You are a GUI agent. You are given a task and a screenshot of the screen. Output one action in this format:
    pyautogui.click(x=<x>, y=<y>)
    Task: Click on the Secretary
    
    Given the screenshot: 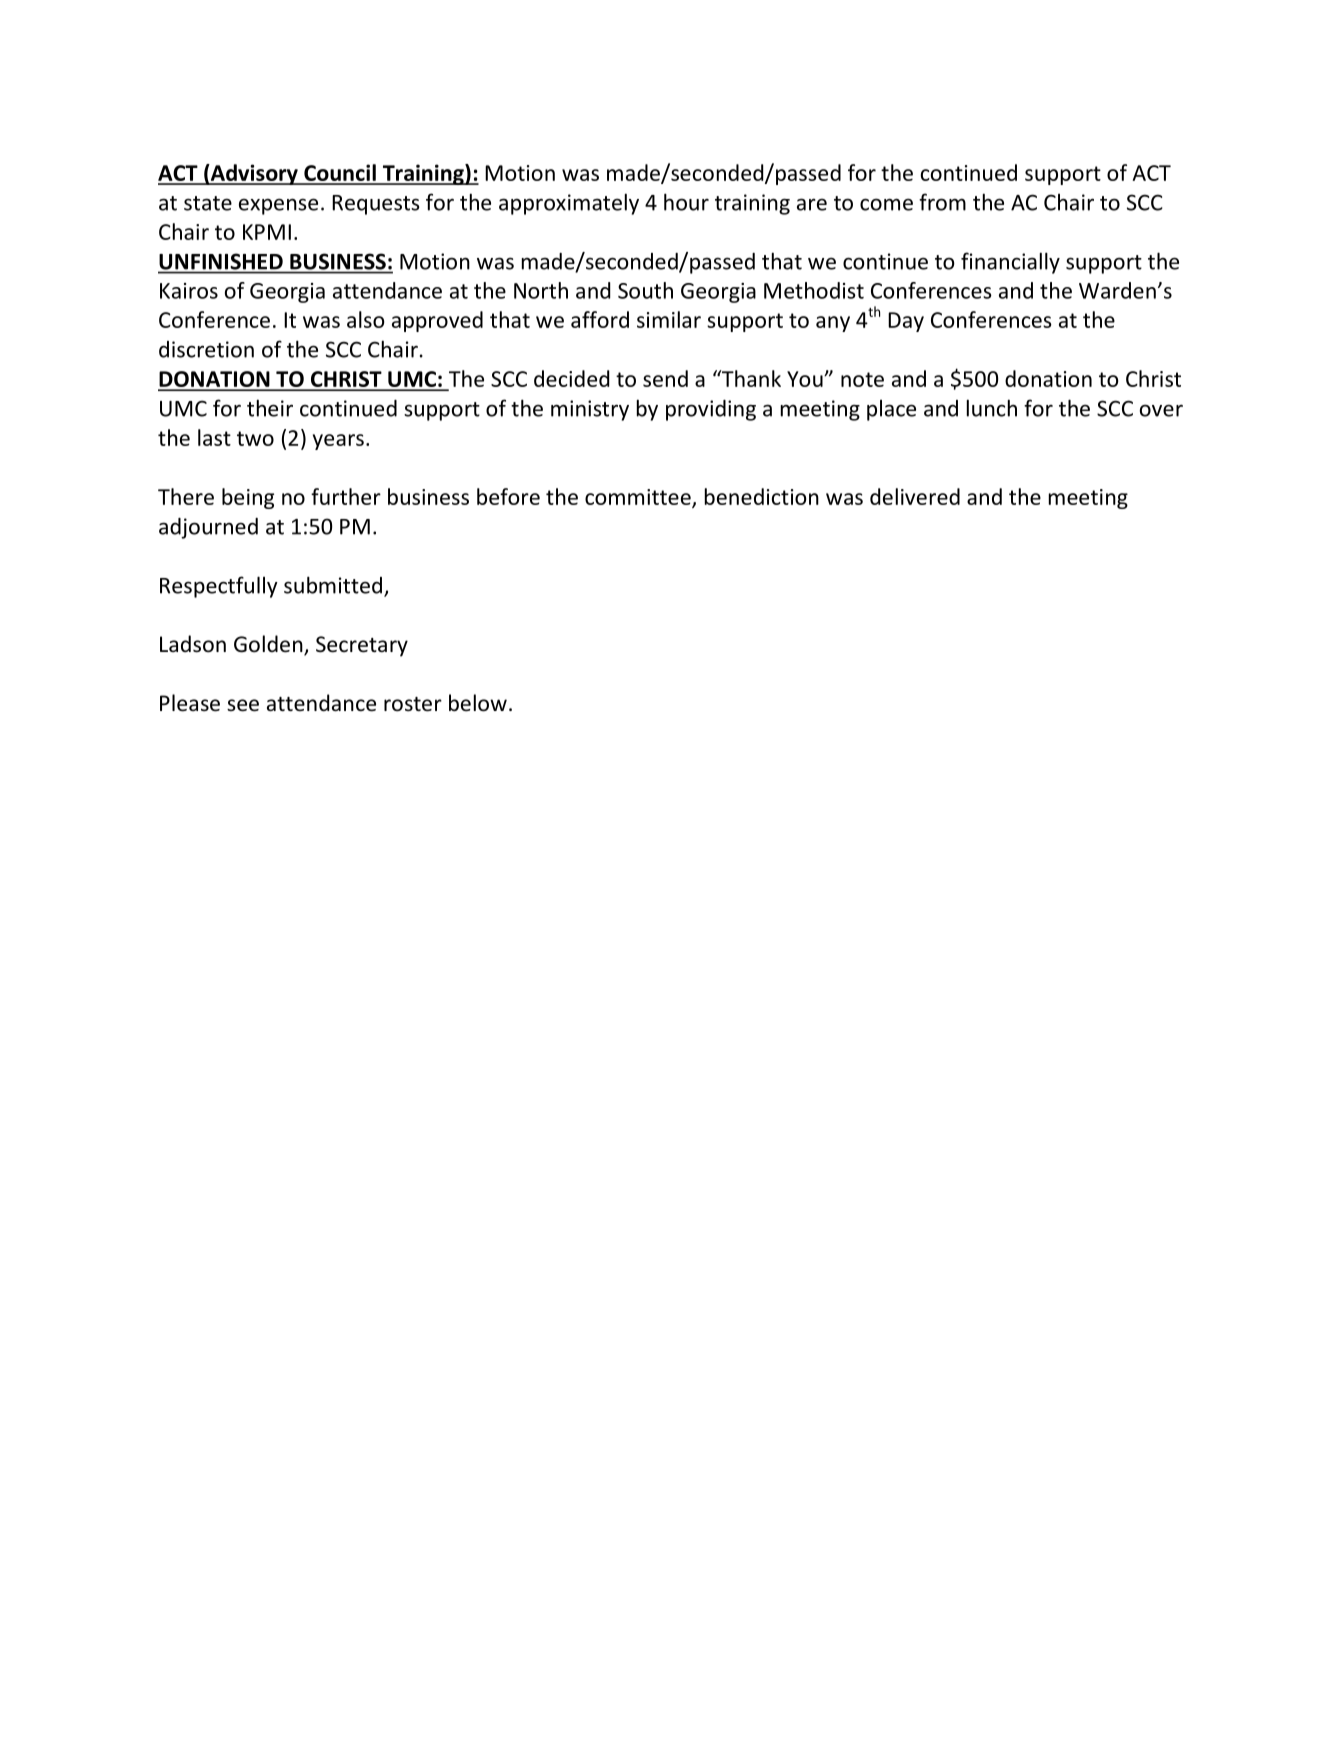 What is the action you would take?
    pyautogui.click(x=362, y=646)
